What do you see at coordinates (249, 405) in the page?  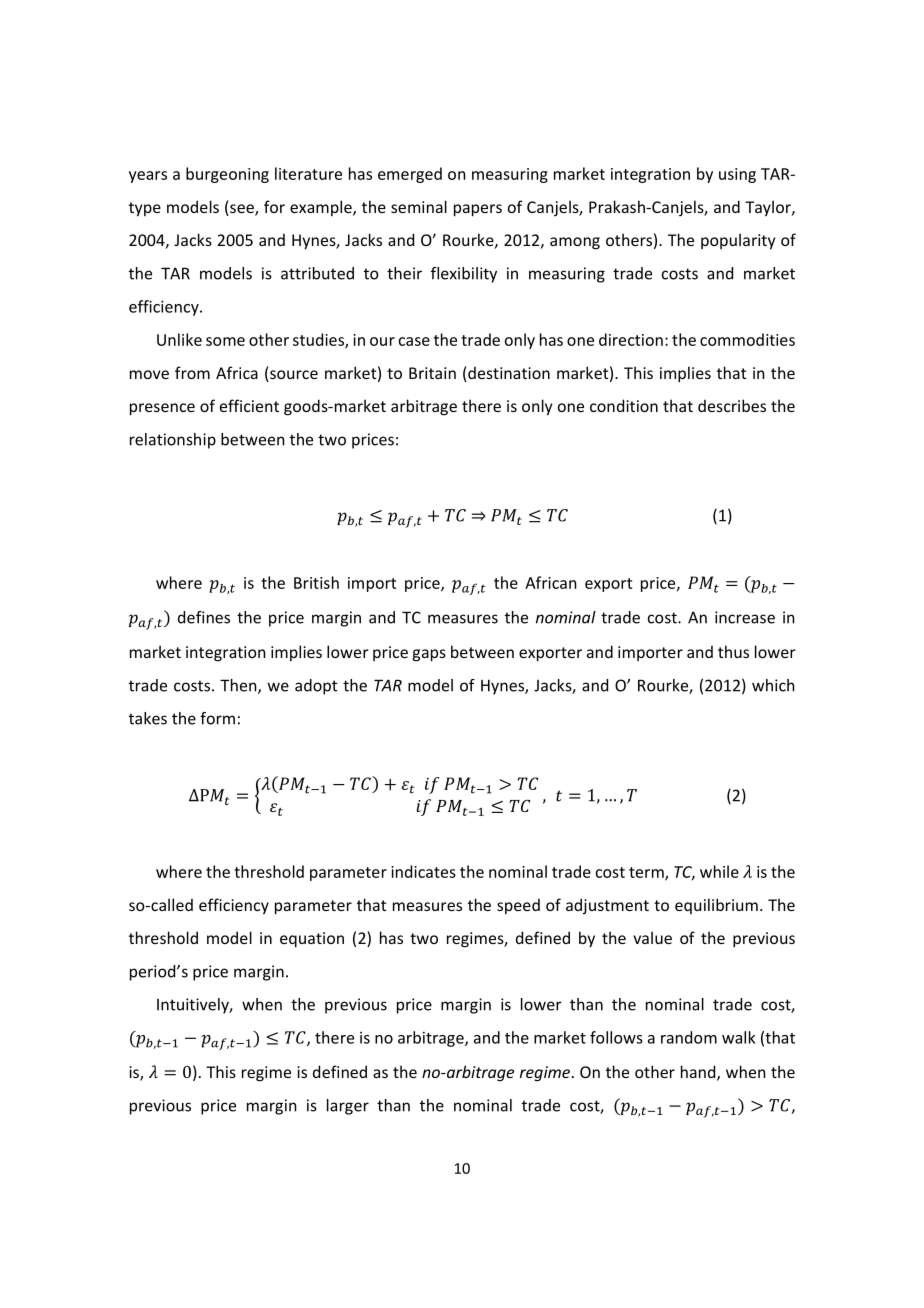 I see `efficient` at bounding box center [249, 405].
